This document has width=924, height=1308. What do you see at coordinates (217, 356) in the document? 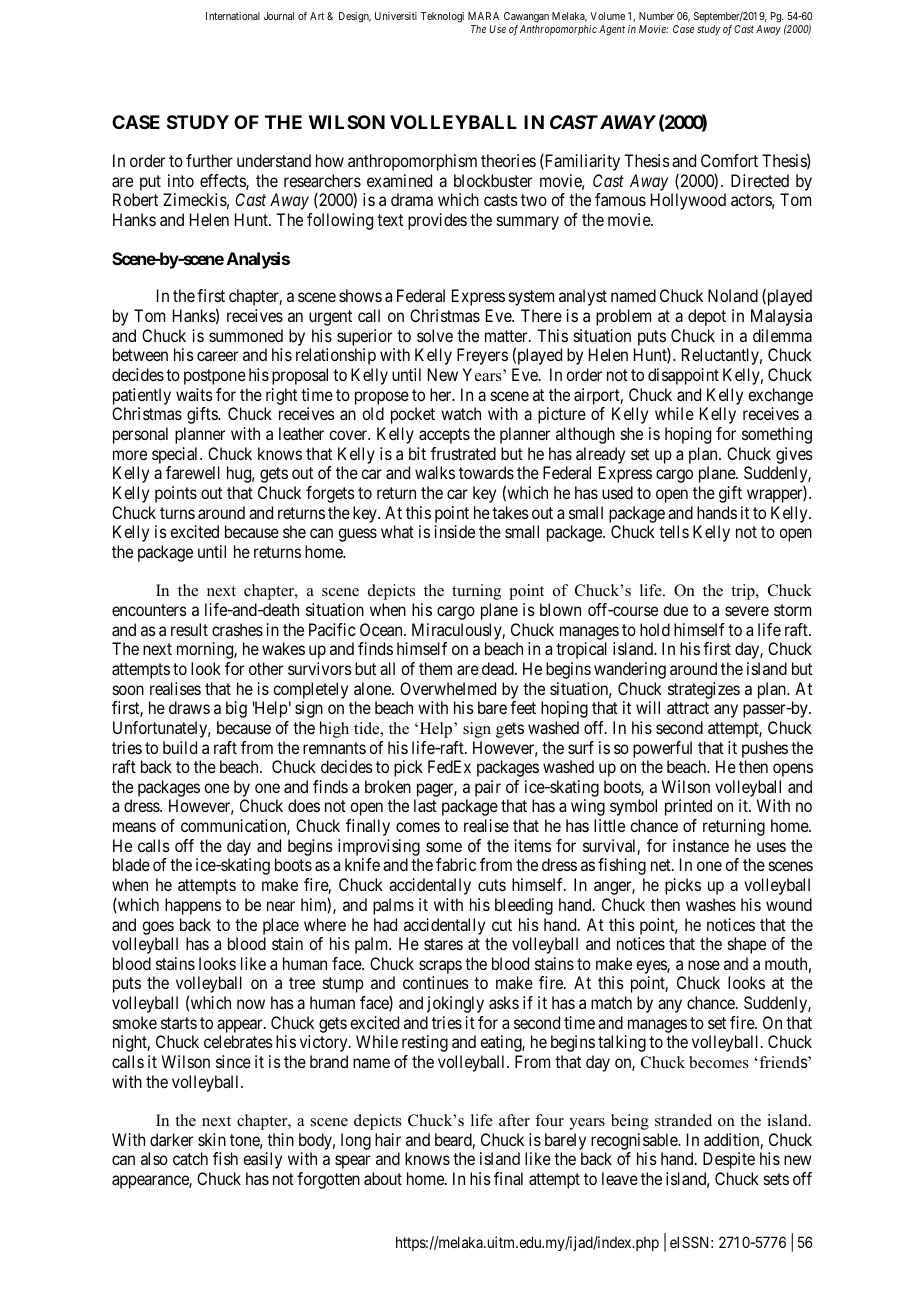
I see `career` at bounding box center [217, 356].
